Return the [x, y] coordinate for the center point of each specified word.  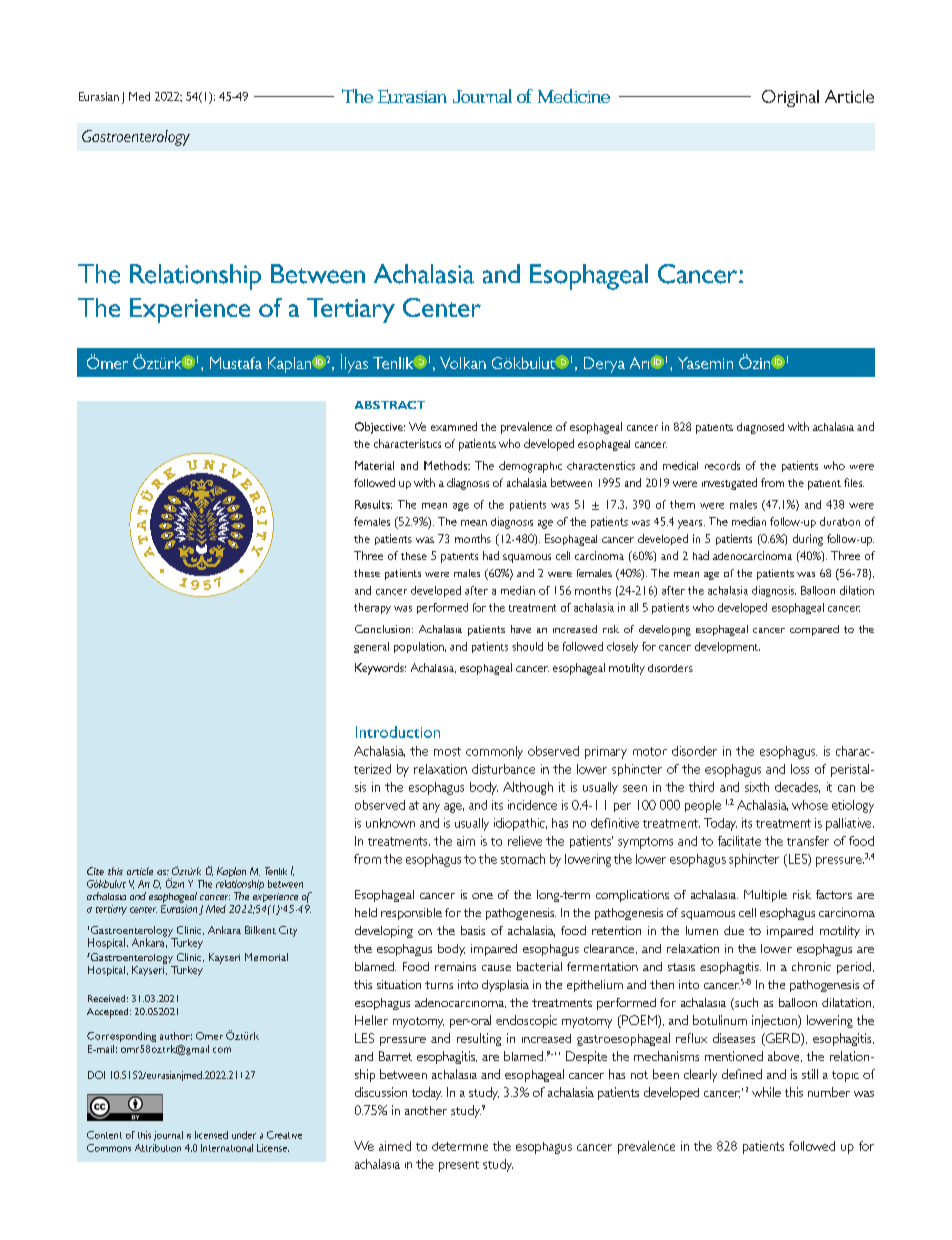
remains [455, 966]
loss [800, 769]
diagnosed [760, 428]
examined [454, 426]
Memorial [266, 957]
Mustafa [236, 363]
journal [168, 1136]
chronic [811, 966]
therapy [372, 608]
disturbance [503, 769]
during [808, 540]
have [521, 629]
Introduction [398, 732]
